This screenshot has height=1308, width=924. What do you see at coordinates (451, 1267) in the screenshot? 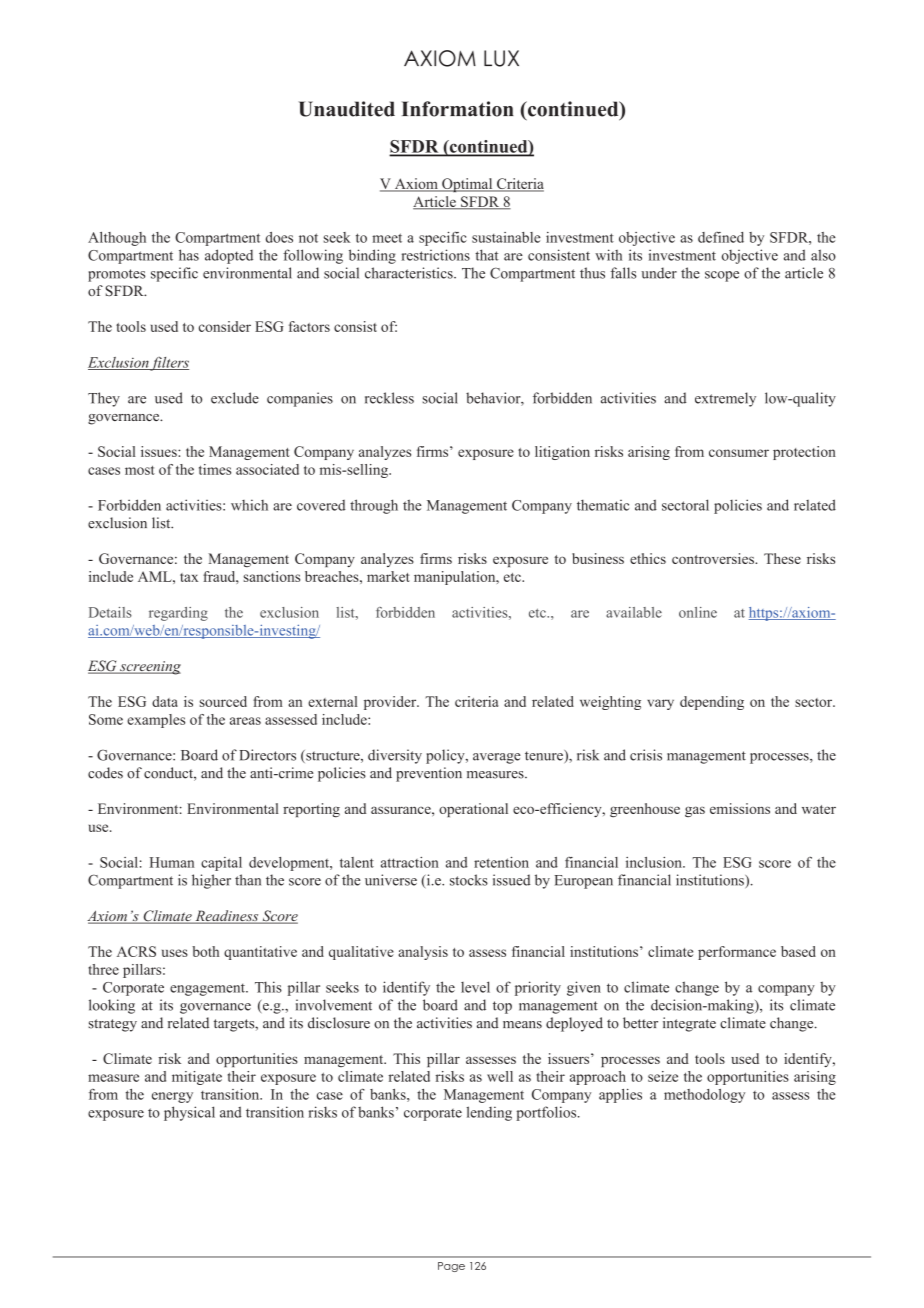
I see `Page` at bounding box center [451, 1267].
